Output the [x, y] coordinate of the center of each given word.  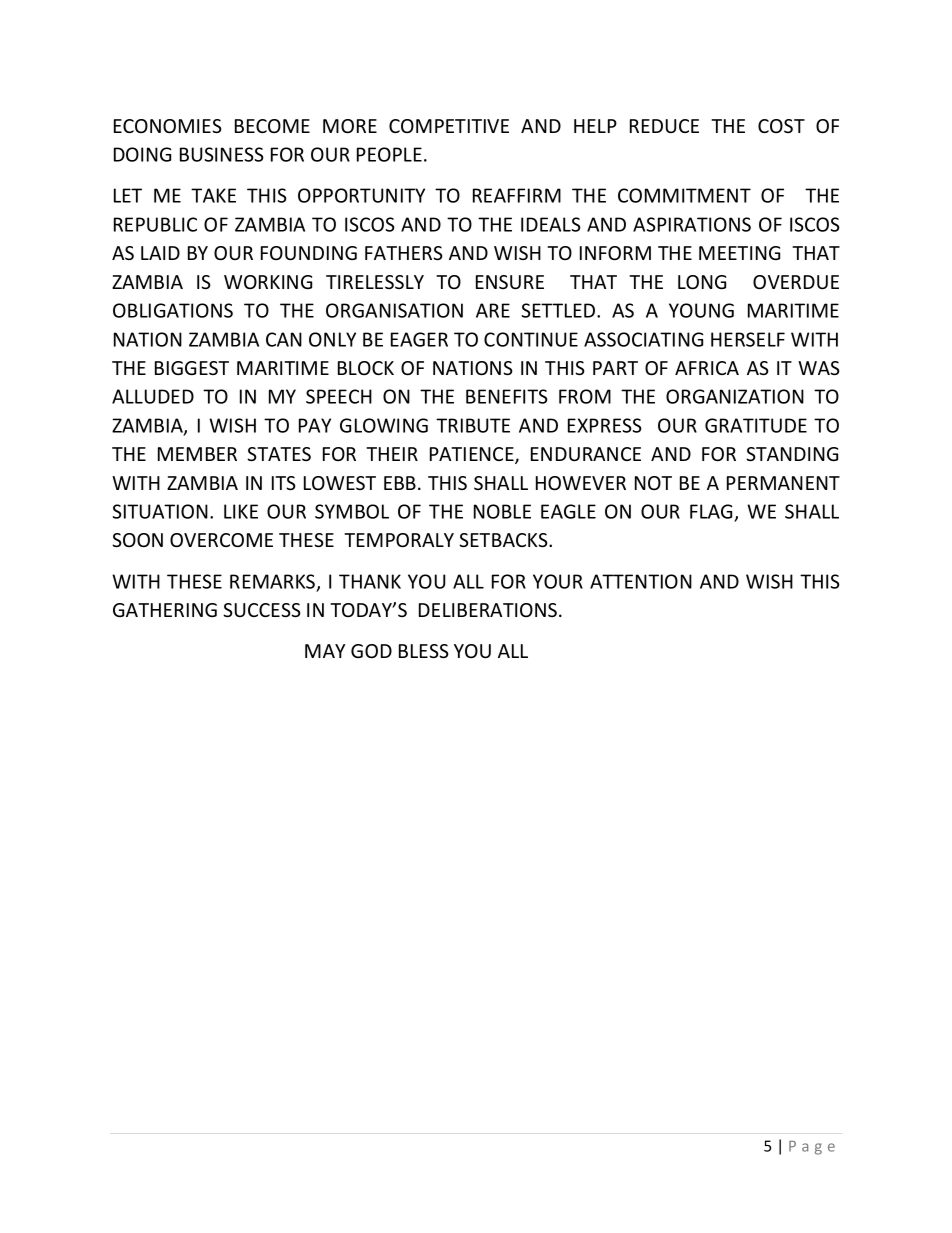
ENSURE [510, 282]
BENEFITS [507, 396]
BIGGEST [192, 368]
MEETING [739, 253]
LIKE [241, 511]
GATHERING [165, 610]
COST [781, 126]
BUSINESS [222, 154]
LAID [160, 253]
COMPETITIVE [449, 126]
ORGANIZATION [735, 396]
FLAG [712, 513]
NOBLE [502, 511]
